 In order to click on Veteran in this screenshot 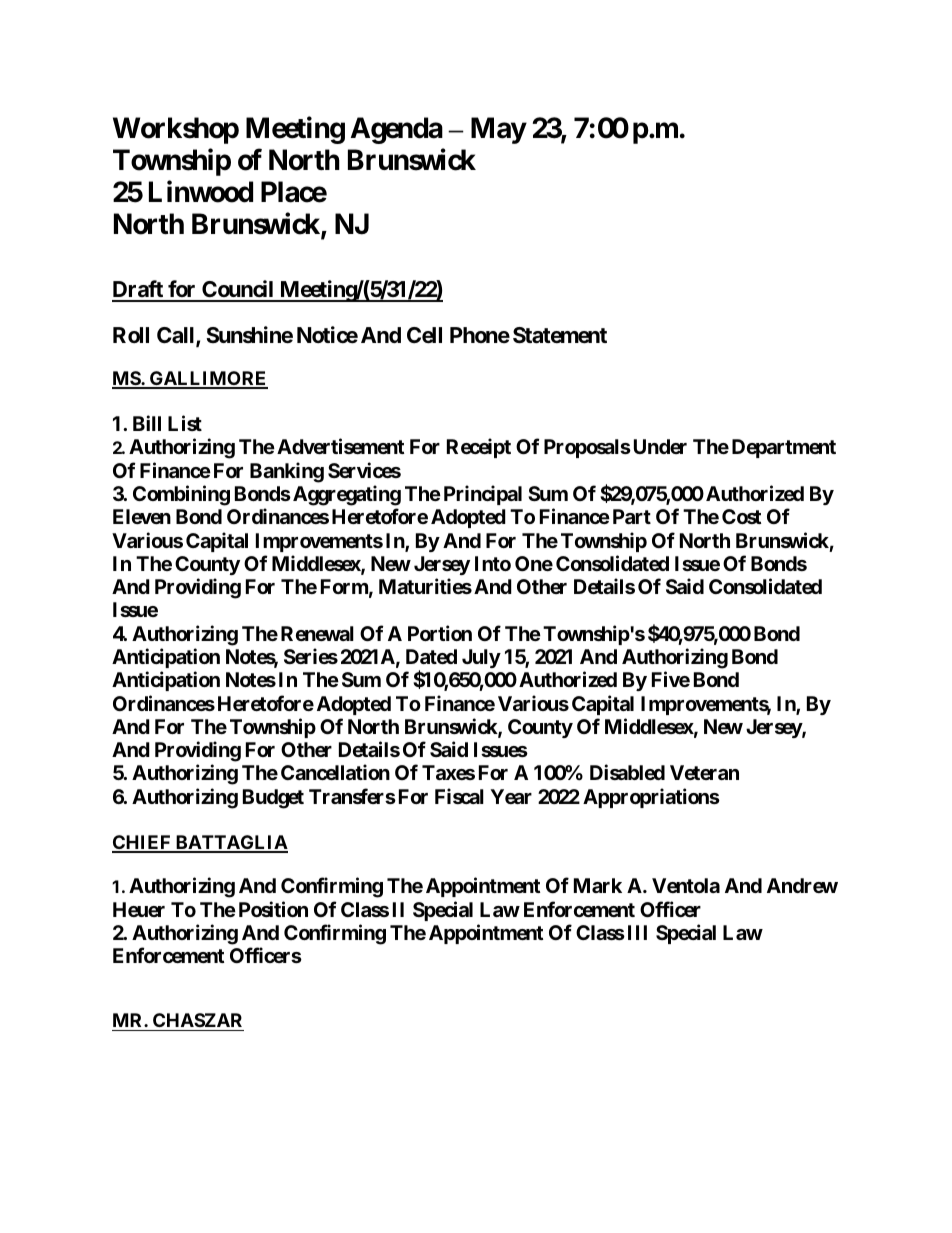, I will do `click(704, 772)`.
